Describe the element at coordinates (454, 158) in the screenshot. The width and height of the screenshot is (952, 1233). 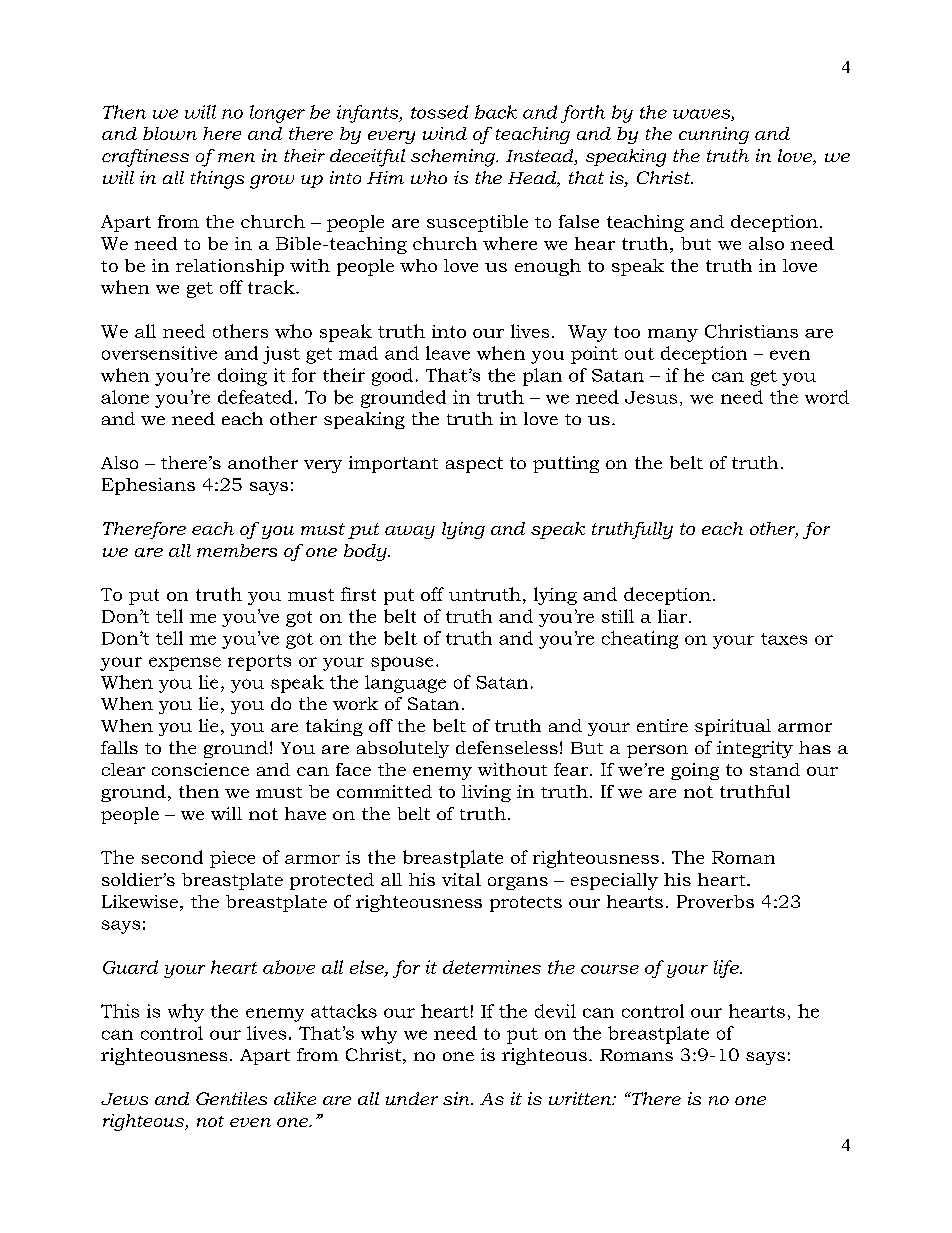
I see `scheming` at that location.
